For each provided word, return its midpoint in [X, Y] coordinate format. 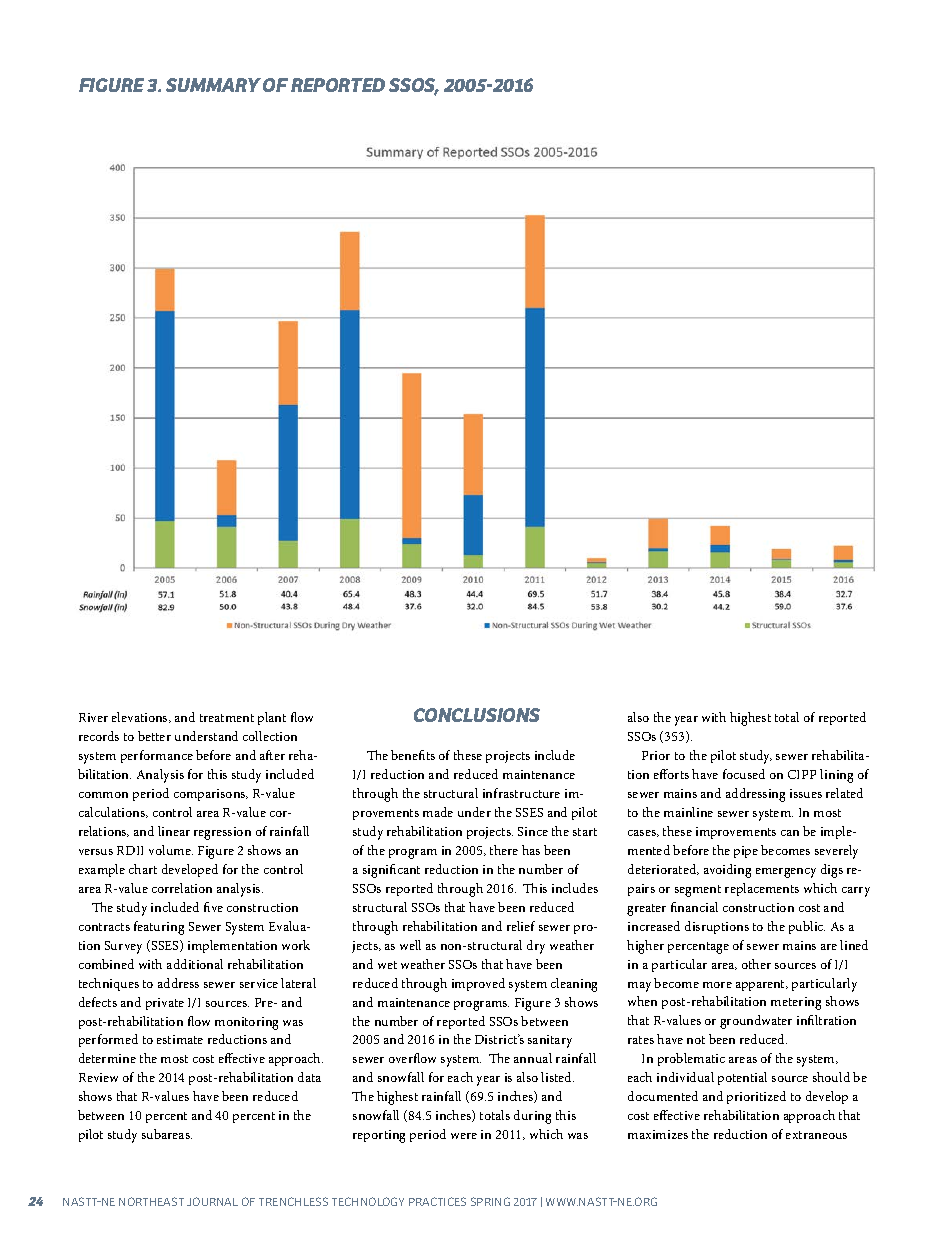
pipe [746, 852]
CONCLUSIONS [477, 715]
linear [174, 831]
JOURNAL [212, 1201]
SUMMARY [213, 85]
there [504, 850]
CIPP [802, 774]
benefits [413, 755]
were [464, 1136]
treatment [227, 718]
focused [744, 774]
